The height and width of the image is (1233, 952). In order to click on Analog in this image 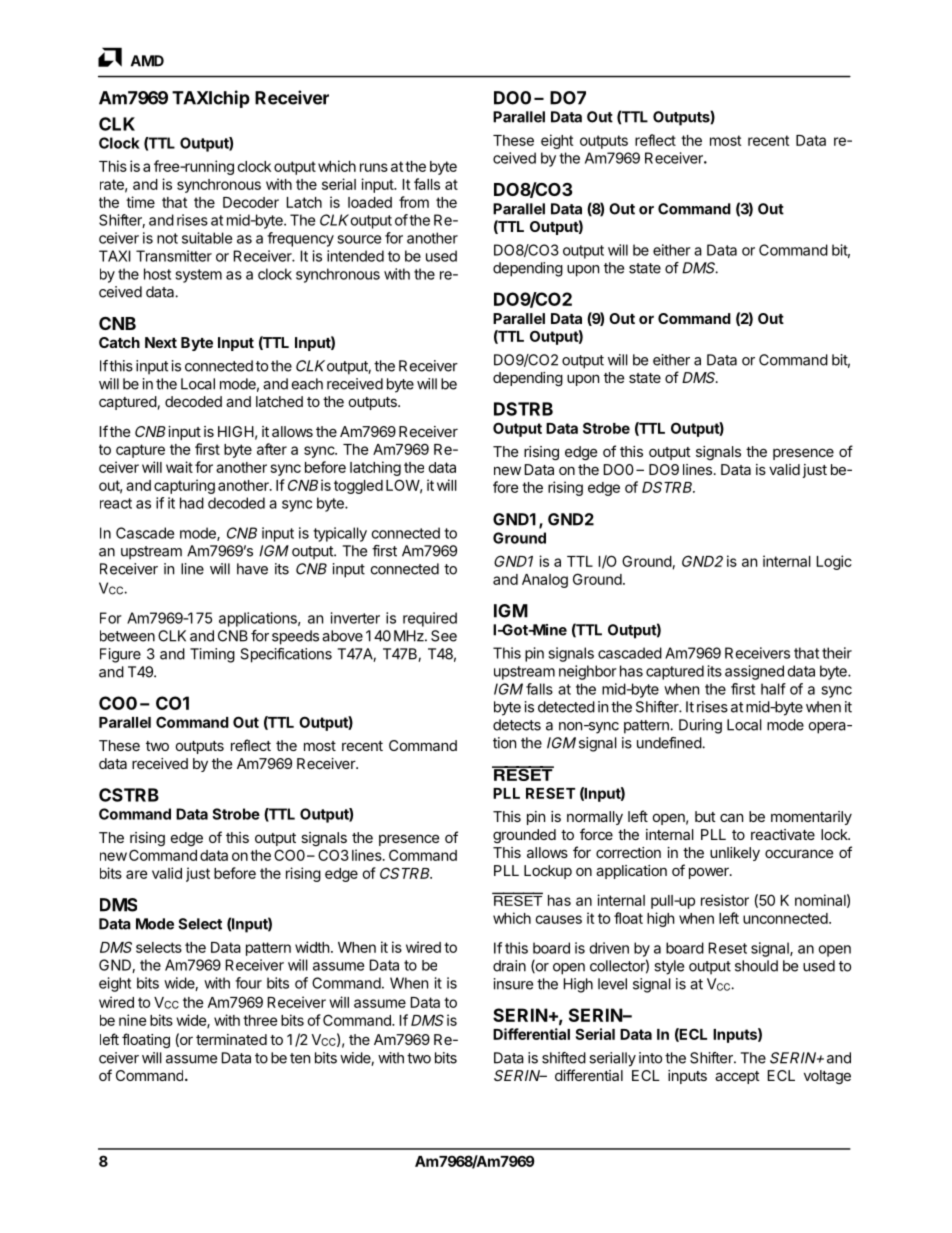, I will do `click(545, 581)`.
